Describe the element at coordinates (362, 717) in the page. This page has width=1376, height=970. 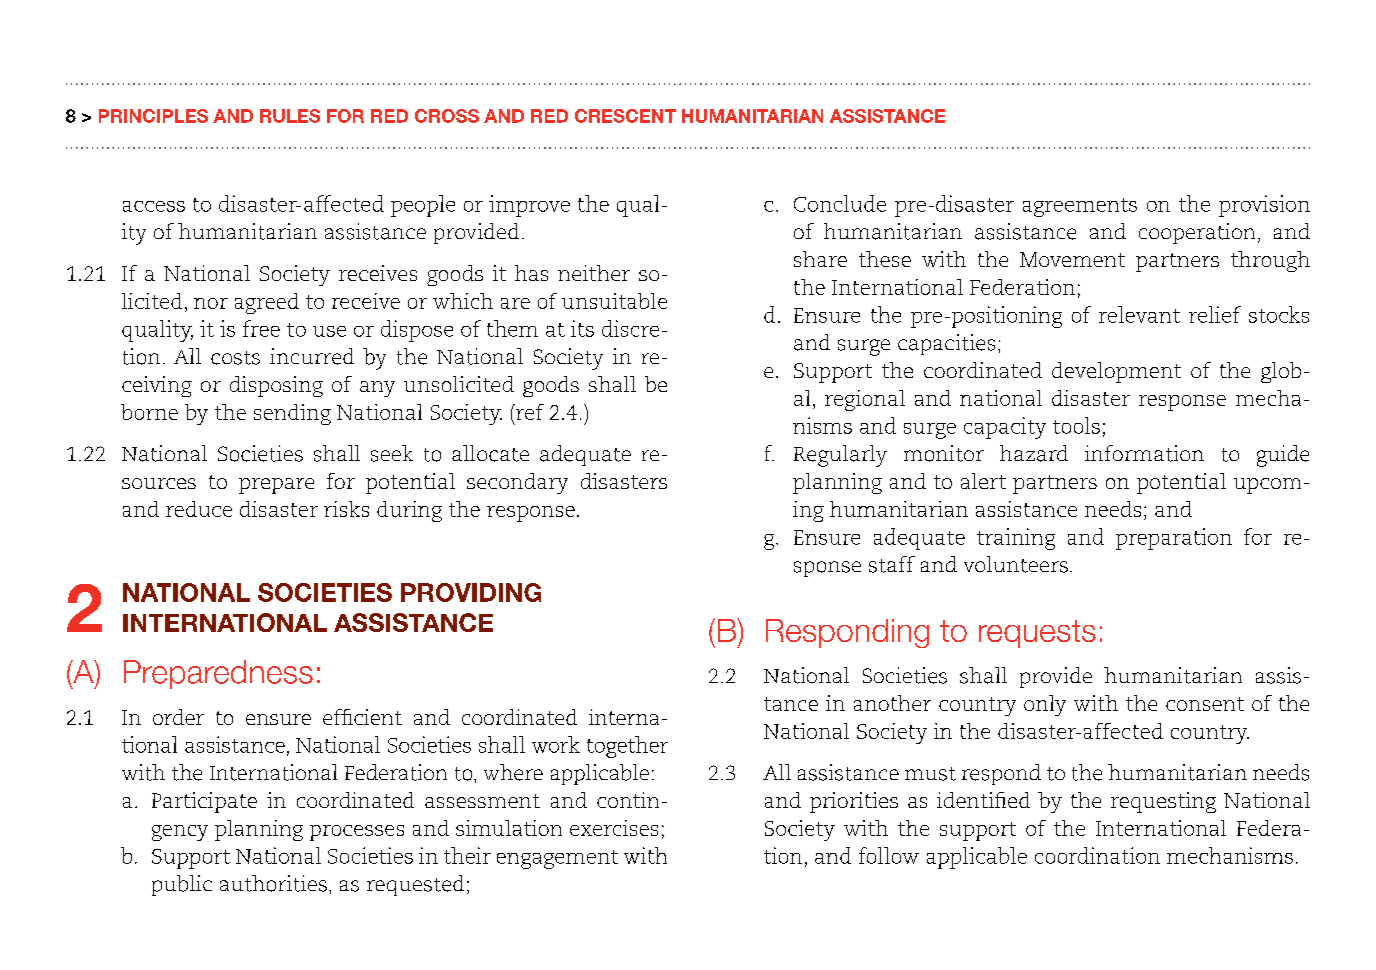
I see `efficient` at that location.
